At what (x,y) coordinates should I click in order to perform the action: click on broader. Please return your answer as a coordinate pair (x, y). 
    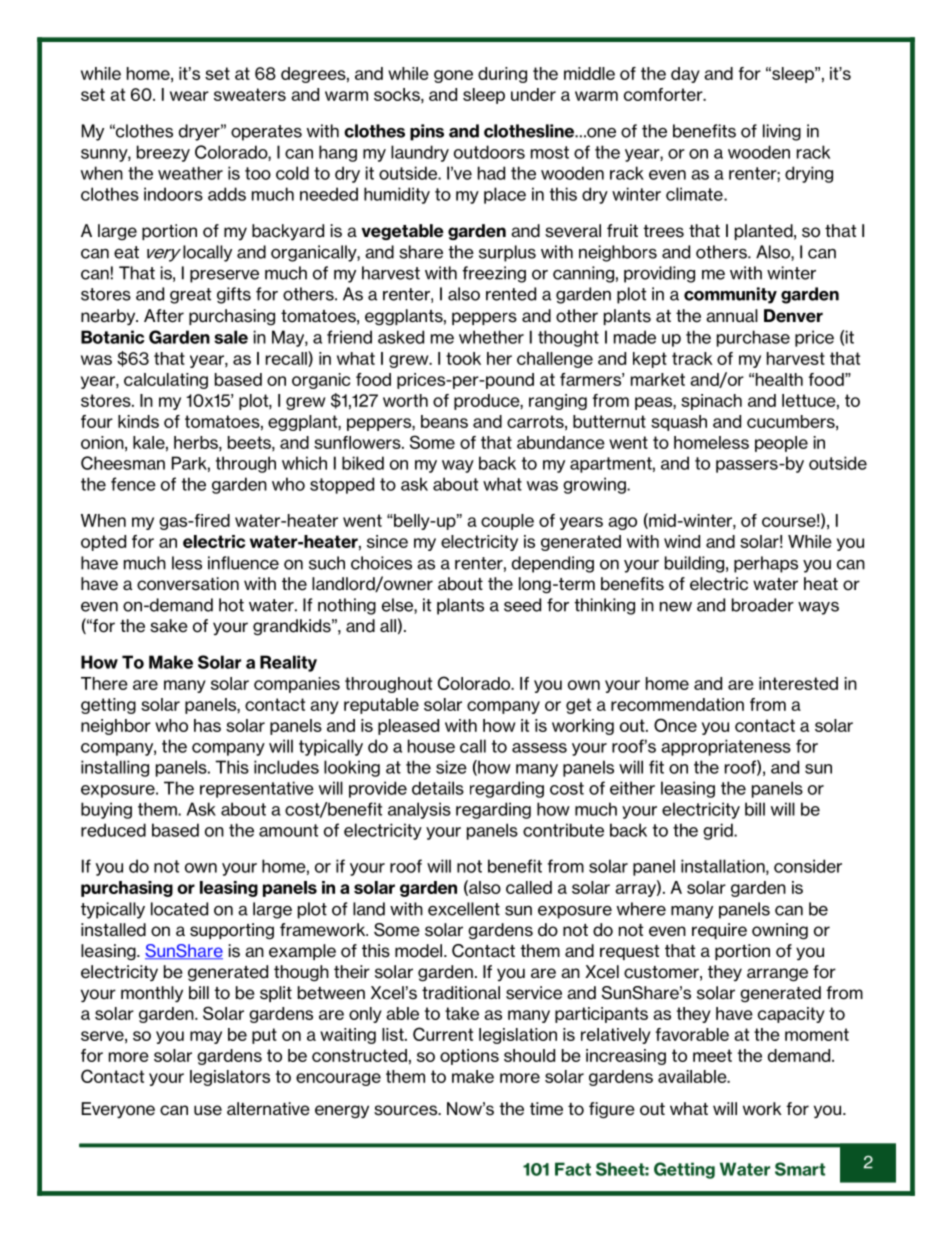
    Looking at the image, I should click on (763, 605).
